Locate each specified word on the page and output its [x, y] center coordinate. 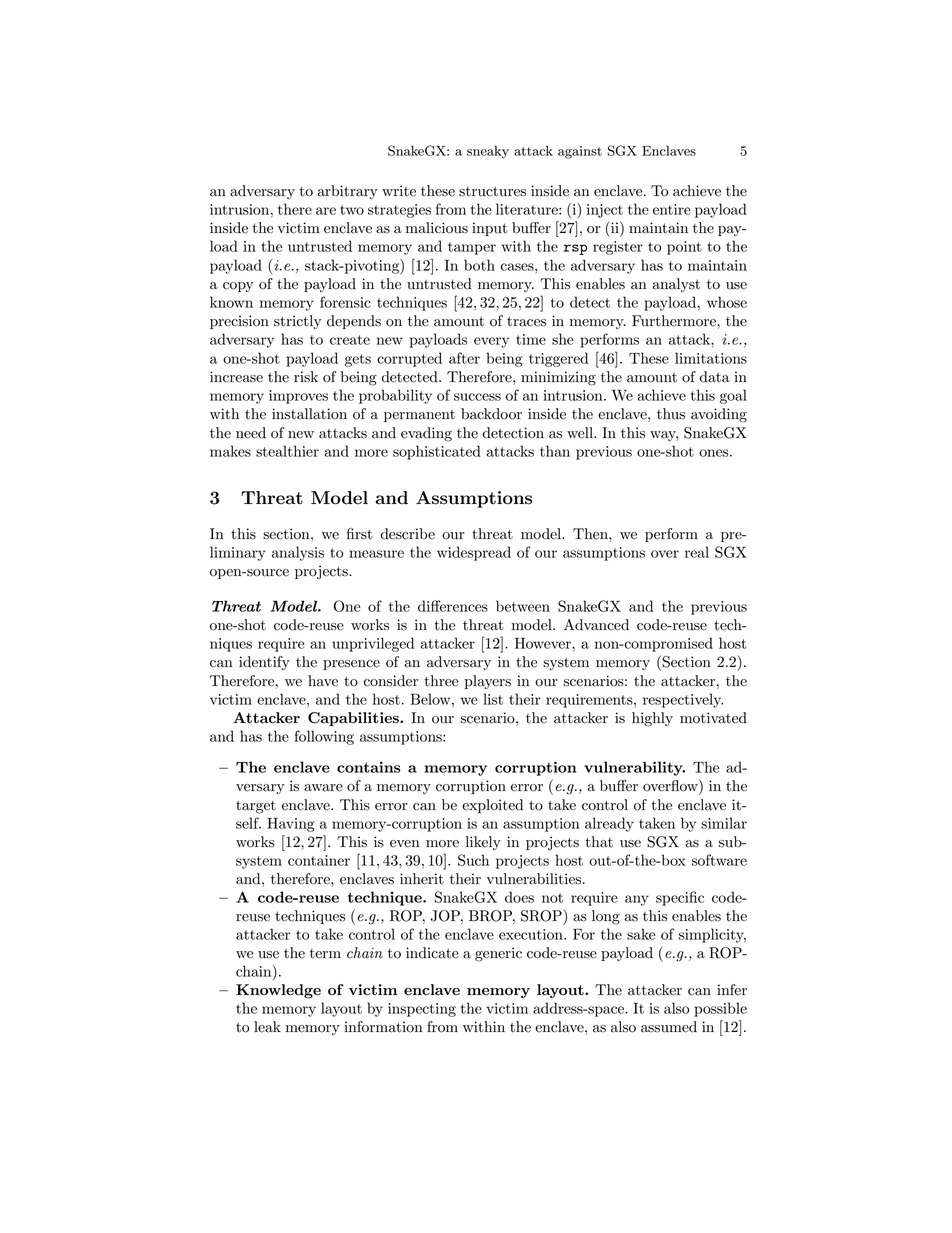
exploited [492, 806]
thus [671, 414]
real [697, 552]
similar [724, 823]
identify [264, 663]
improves [298, 397]
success [477, 397]
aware [323, 788]
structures [492, 191]
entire [672, 209]
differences [453, 606]
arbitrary [347, 192]
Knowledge [278, 991]
